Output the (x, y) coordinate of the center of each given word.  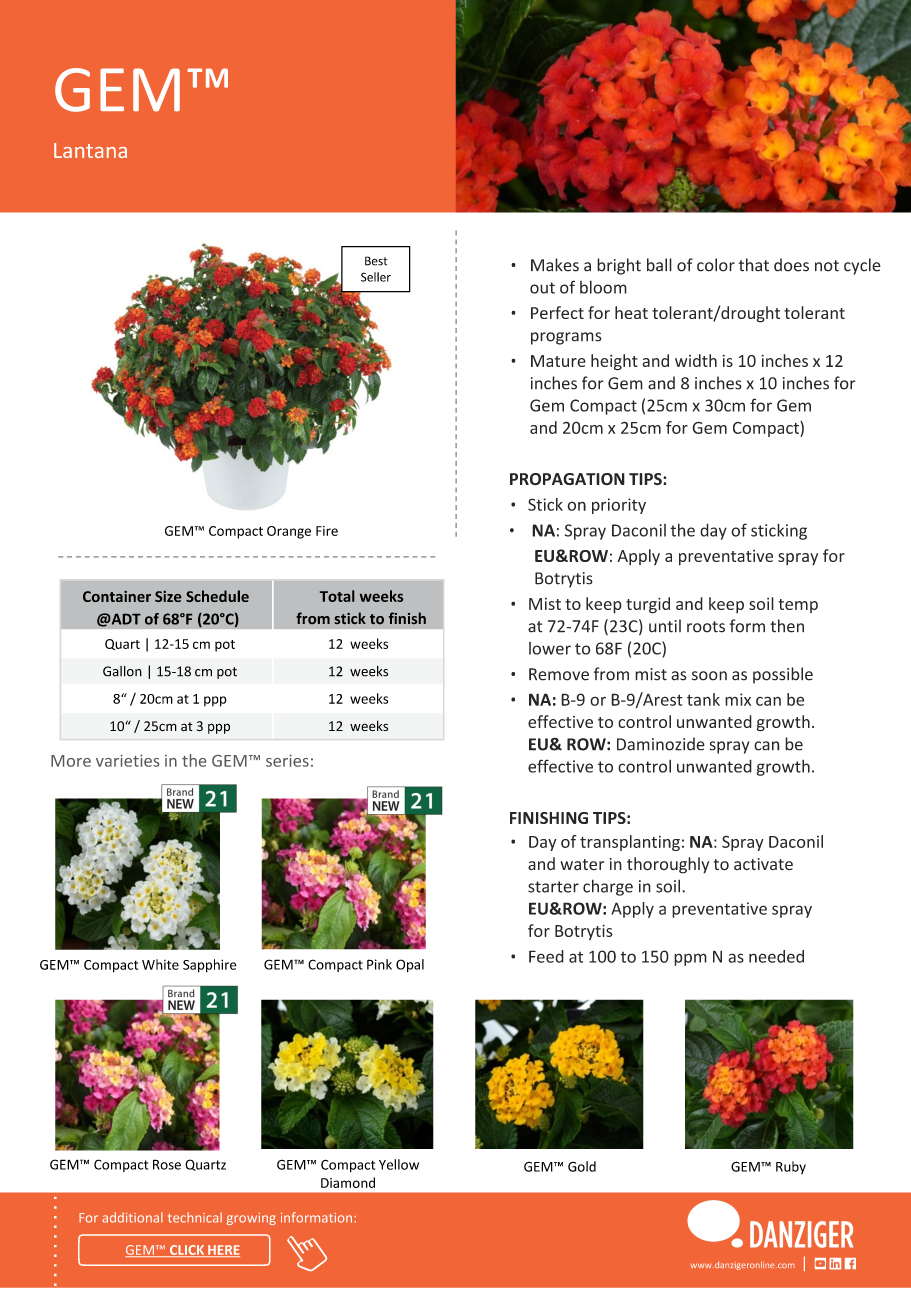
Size (168, 596)
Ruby (791, 1167)
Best (376, 261)
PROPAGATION (567, 479)
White (160, 964)
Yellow (399, 1164)
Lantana (90, 150)
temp (798, 606)
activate (763, 864)
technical (195, 1217)
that (754, 265)
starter (553, 887)
